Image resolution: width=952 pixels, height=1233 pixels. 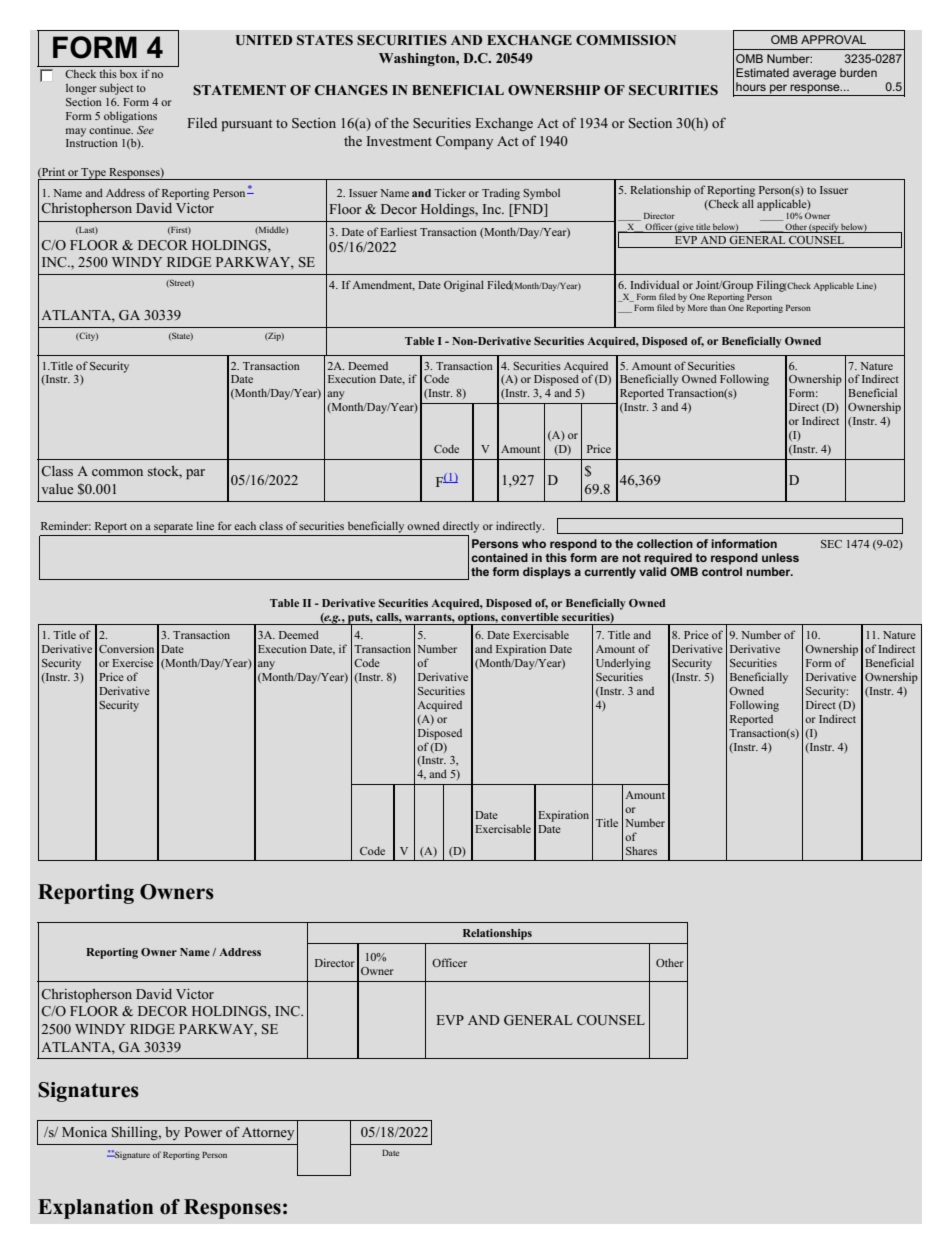 I want to click on Company, so click(x=464, y=142).
